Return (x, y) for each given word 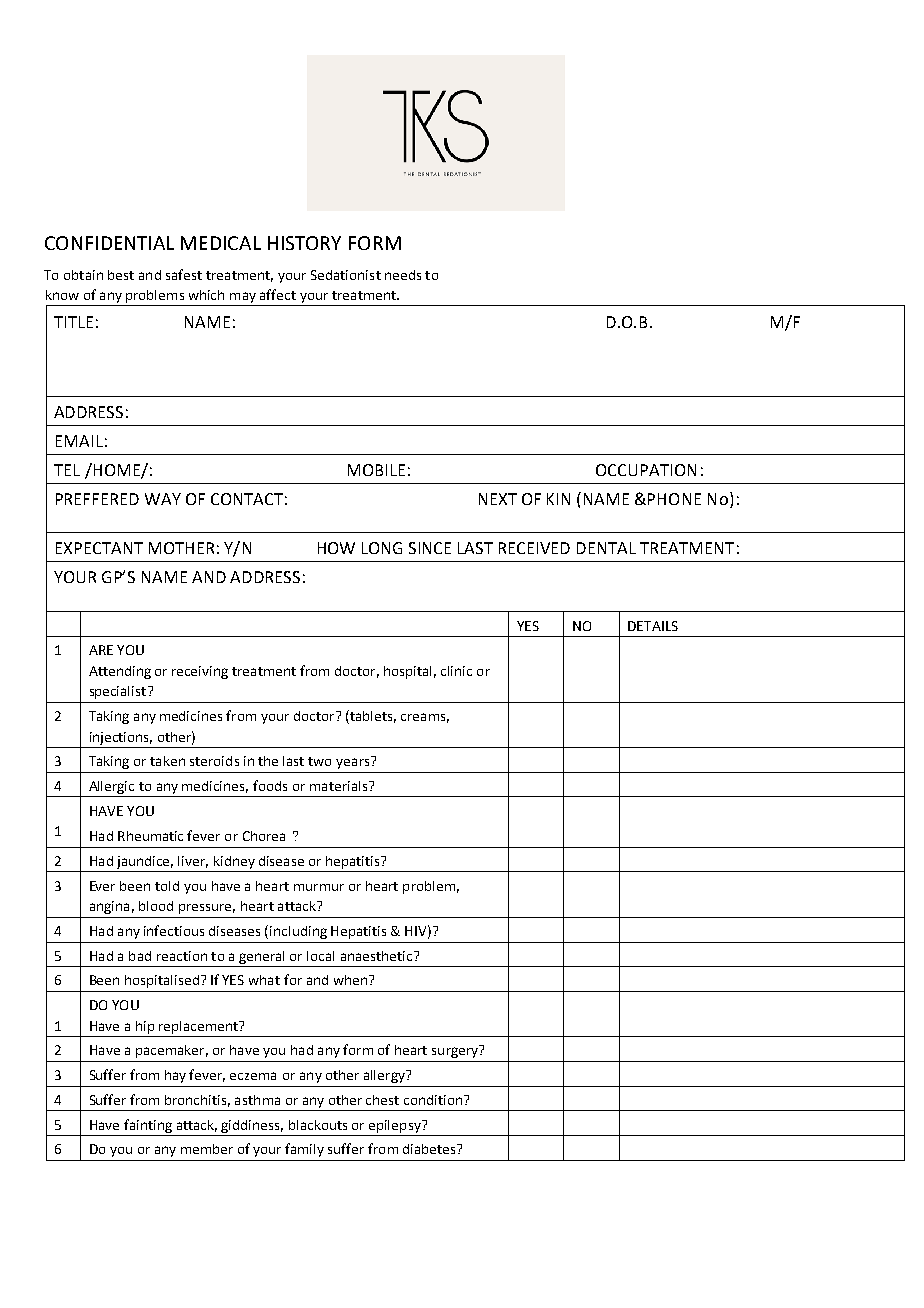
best (121, 275)
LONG (382, 548)
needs (403, 275)
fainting (148, 1126)
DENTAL (606, 548)
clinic (456, 671)
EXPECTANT (99, 548)
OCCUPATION (646, 470)
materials (340, 786)
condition (433, 1100)
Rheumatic (150, 836)
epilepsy (396, 1126)
